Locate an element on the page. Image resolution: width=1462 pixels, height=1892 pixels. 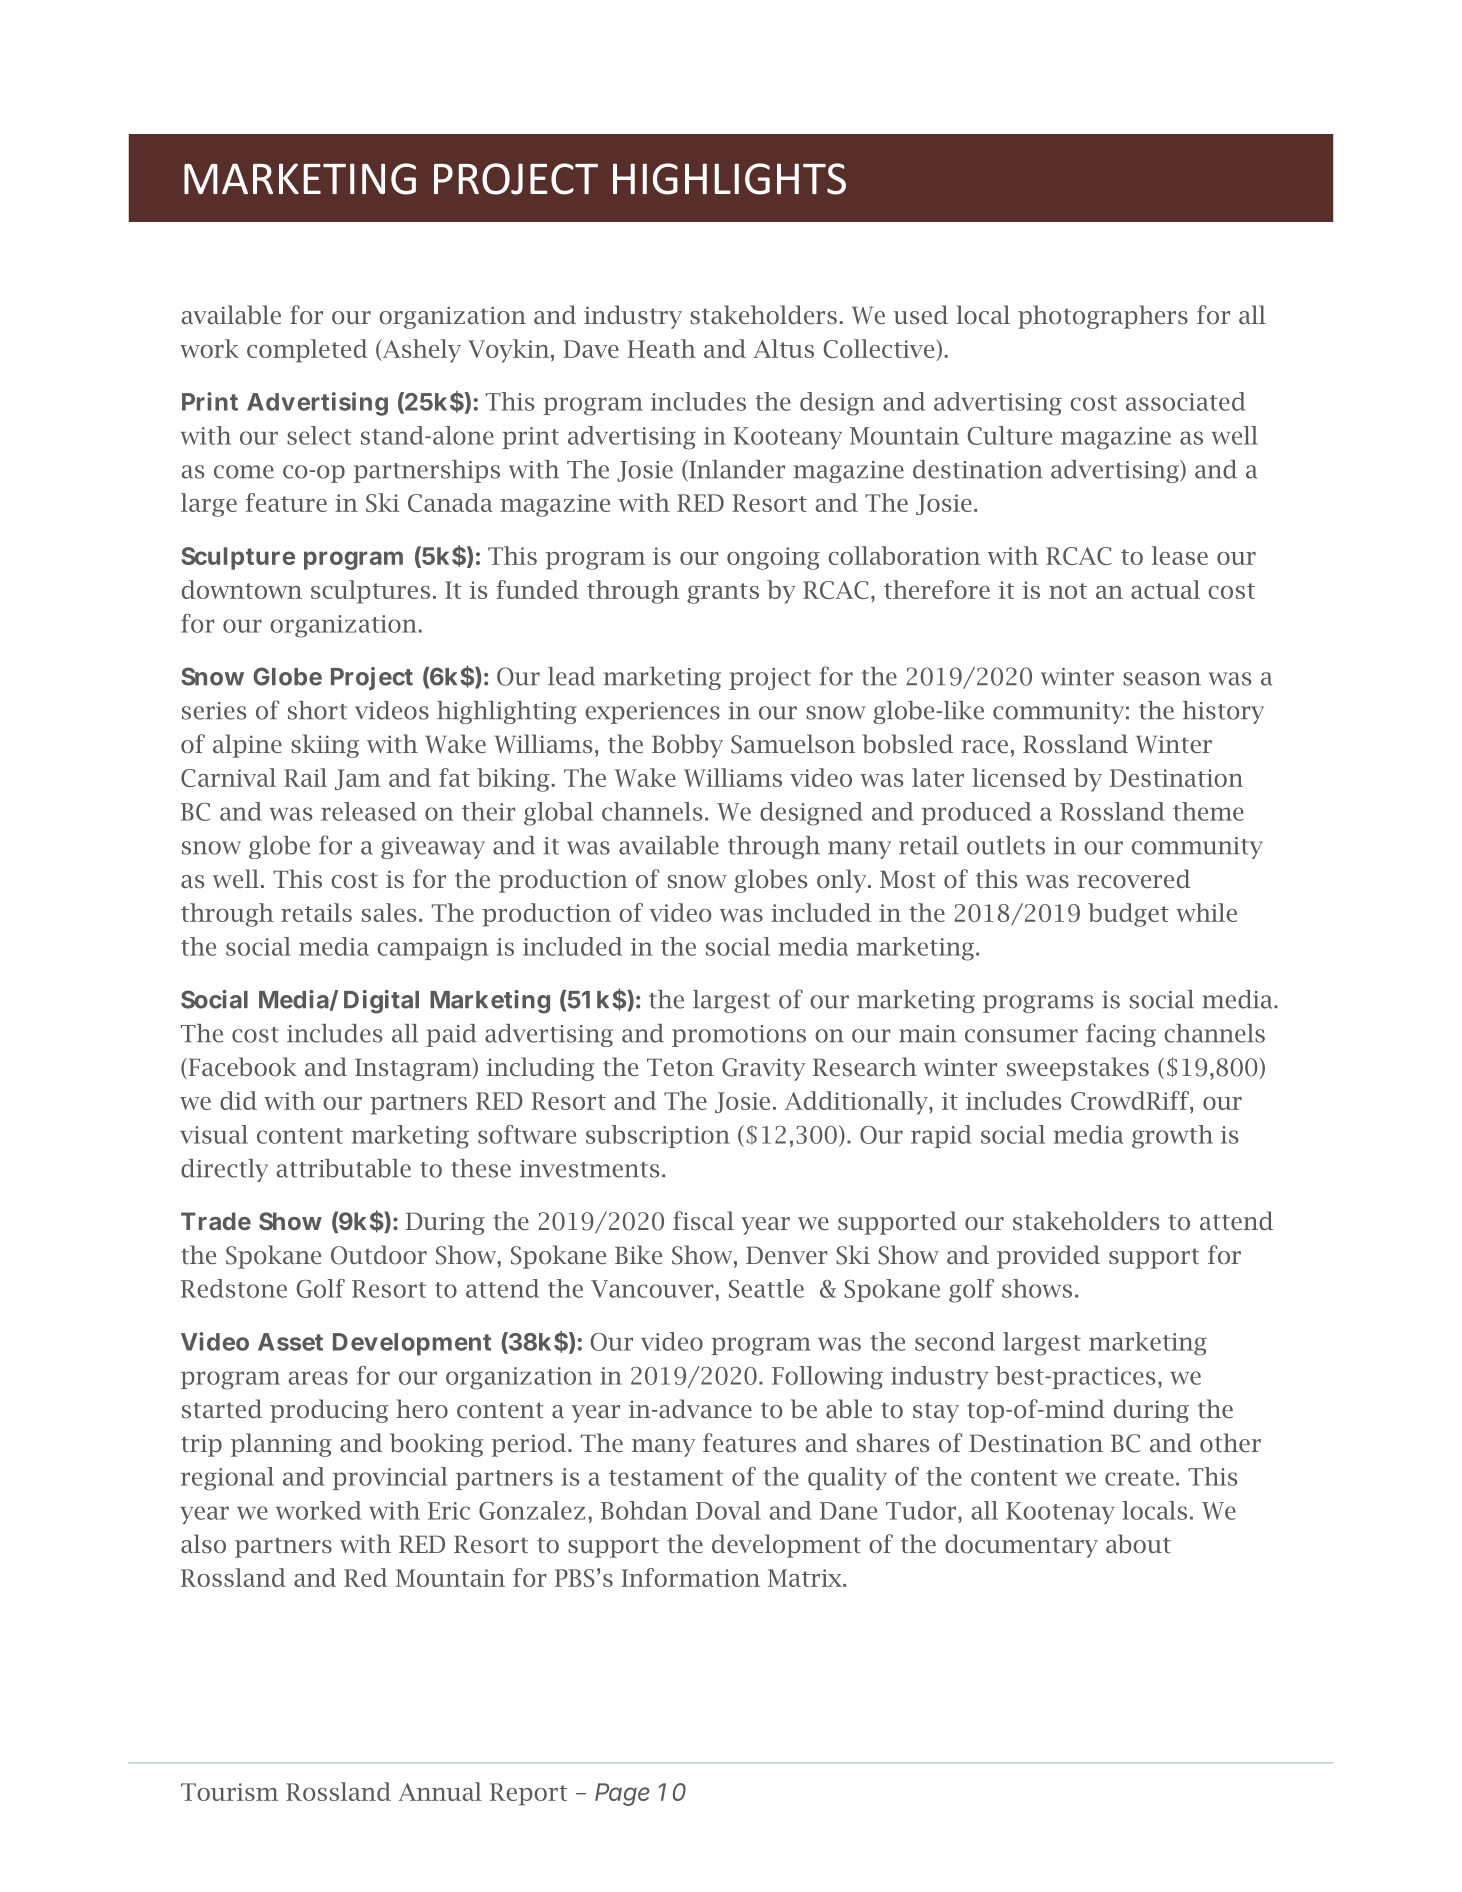
about is located at coordinates (1138, 1543).
